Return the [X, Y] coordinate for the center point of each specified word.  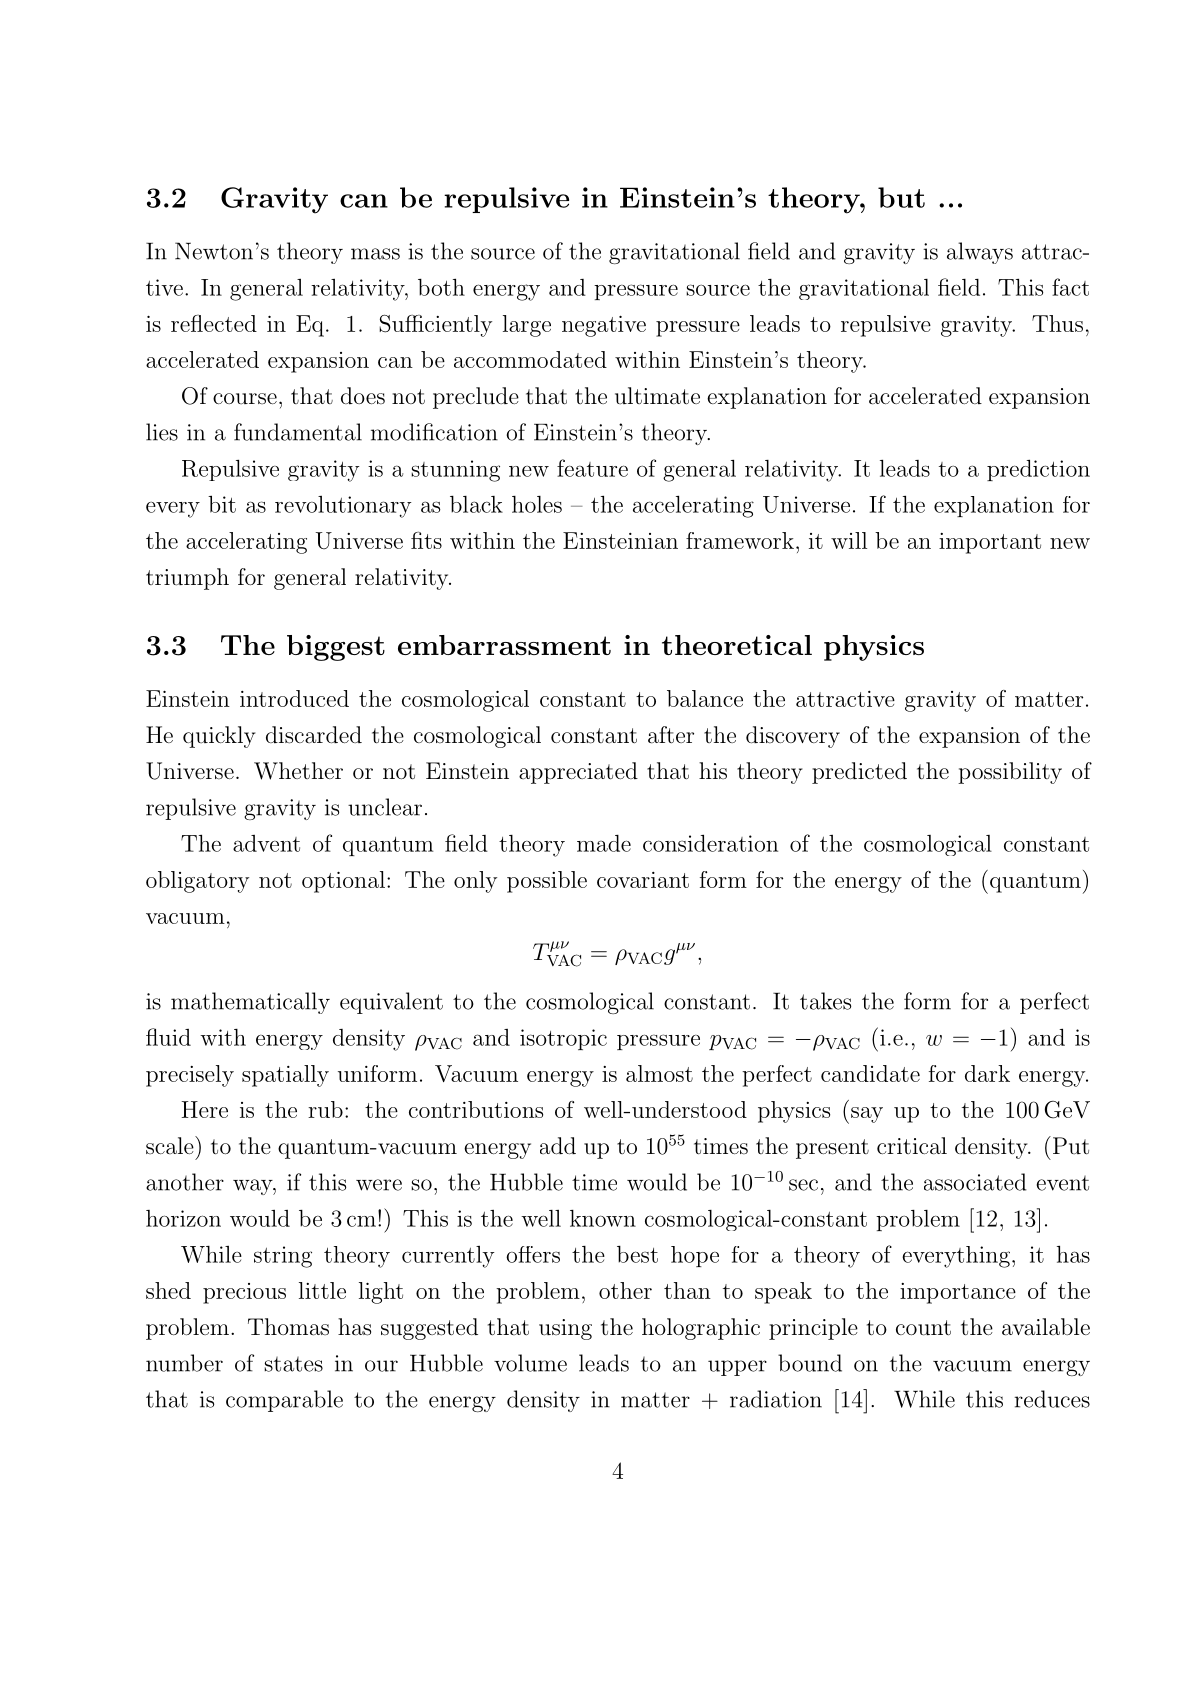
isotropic [563, 1039]
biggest [336, 648]
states [293, 1364]
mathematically [250, 1003]
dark [987, 1073]
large [527, 326]
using [565, 1329]
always [980, 253]
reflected [214, 323]
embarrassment [504, 645]
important [990, 543]
